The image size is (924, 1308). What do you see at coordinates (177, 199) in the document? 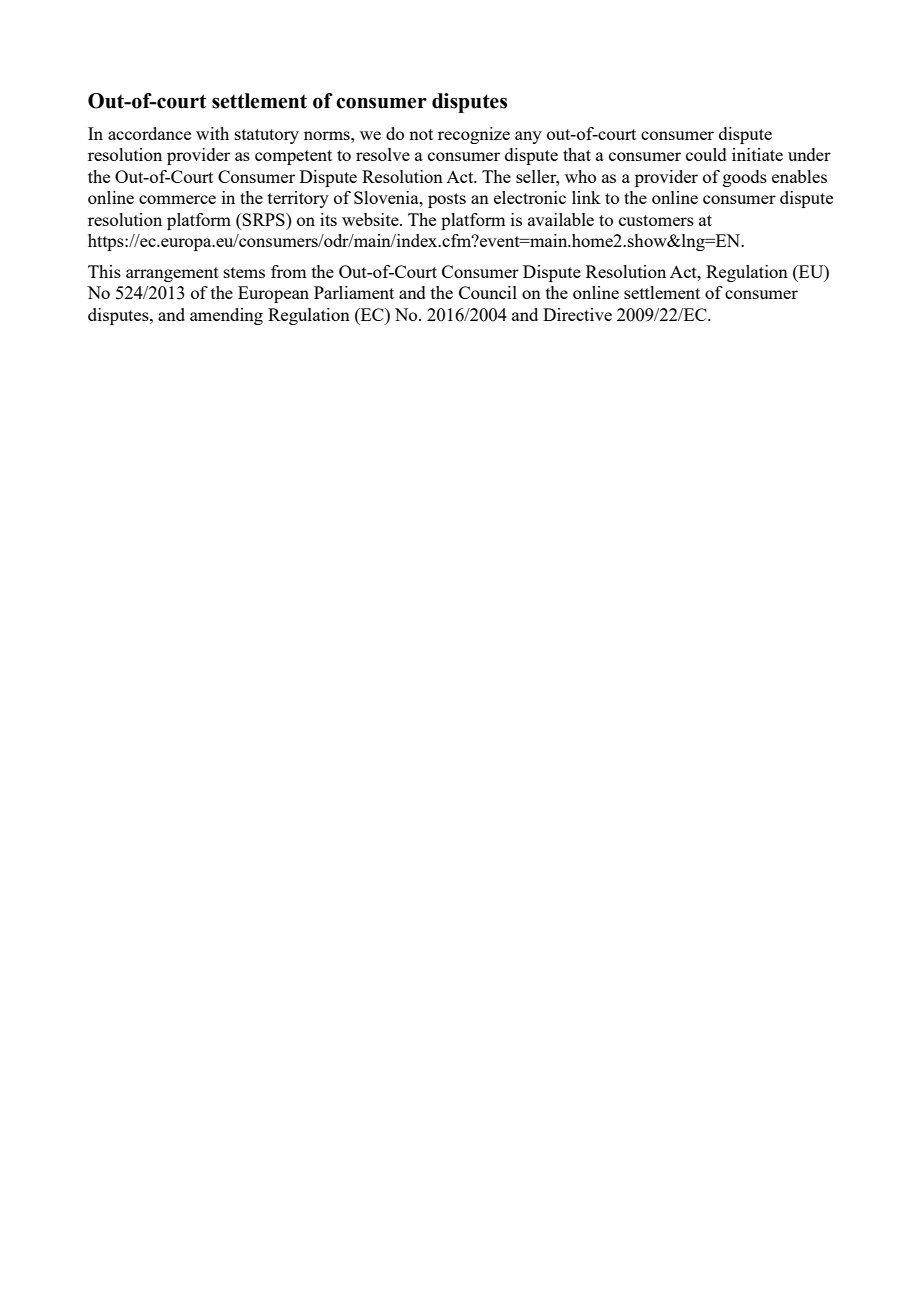
I see `commerce` at bounding box center [177, 199].
